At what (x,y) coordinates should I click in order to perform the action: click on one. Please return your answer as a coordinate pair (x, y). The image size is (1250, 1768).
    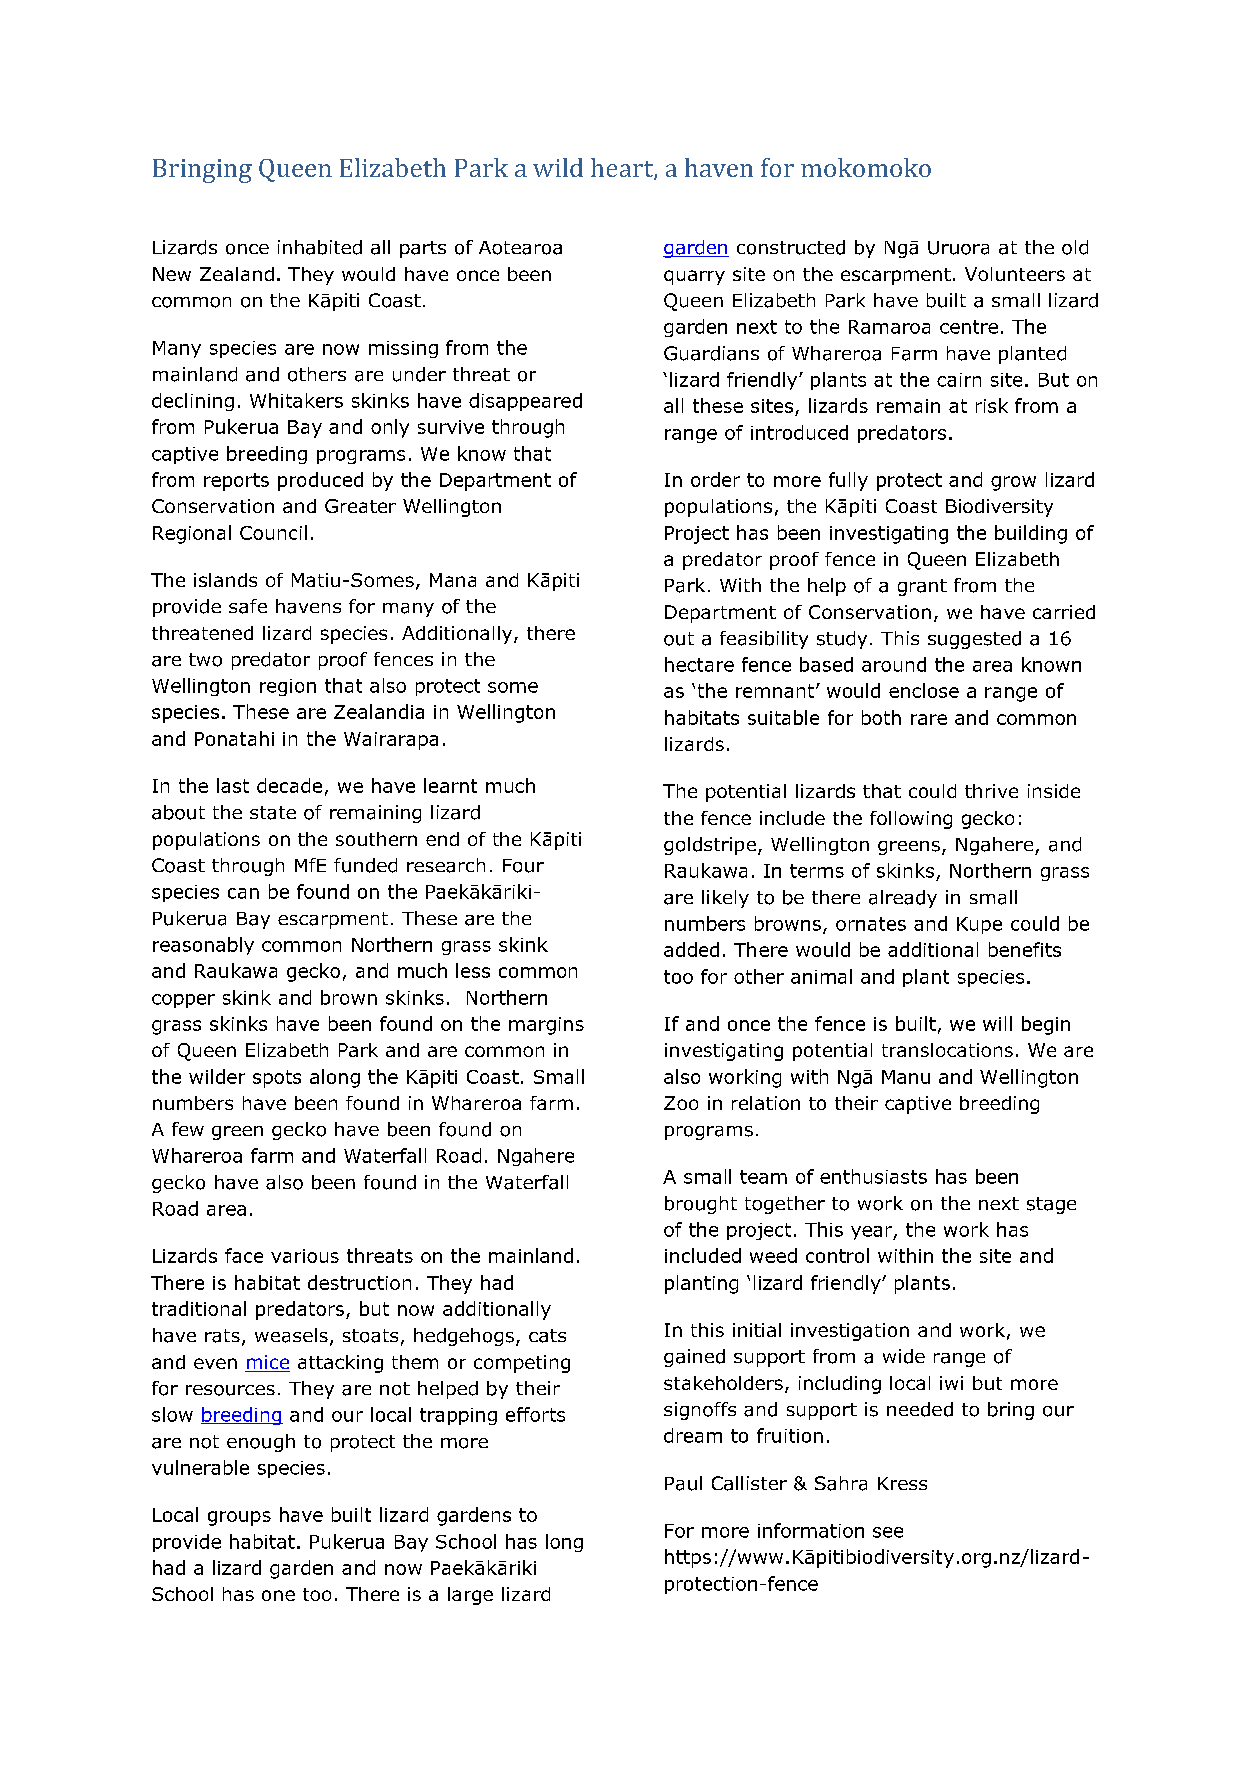
    Looking at the image, I should click on (278, 1595).
